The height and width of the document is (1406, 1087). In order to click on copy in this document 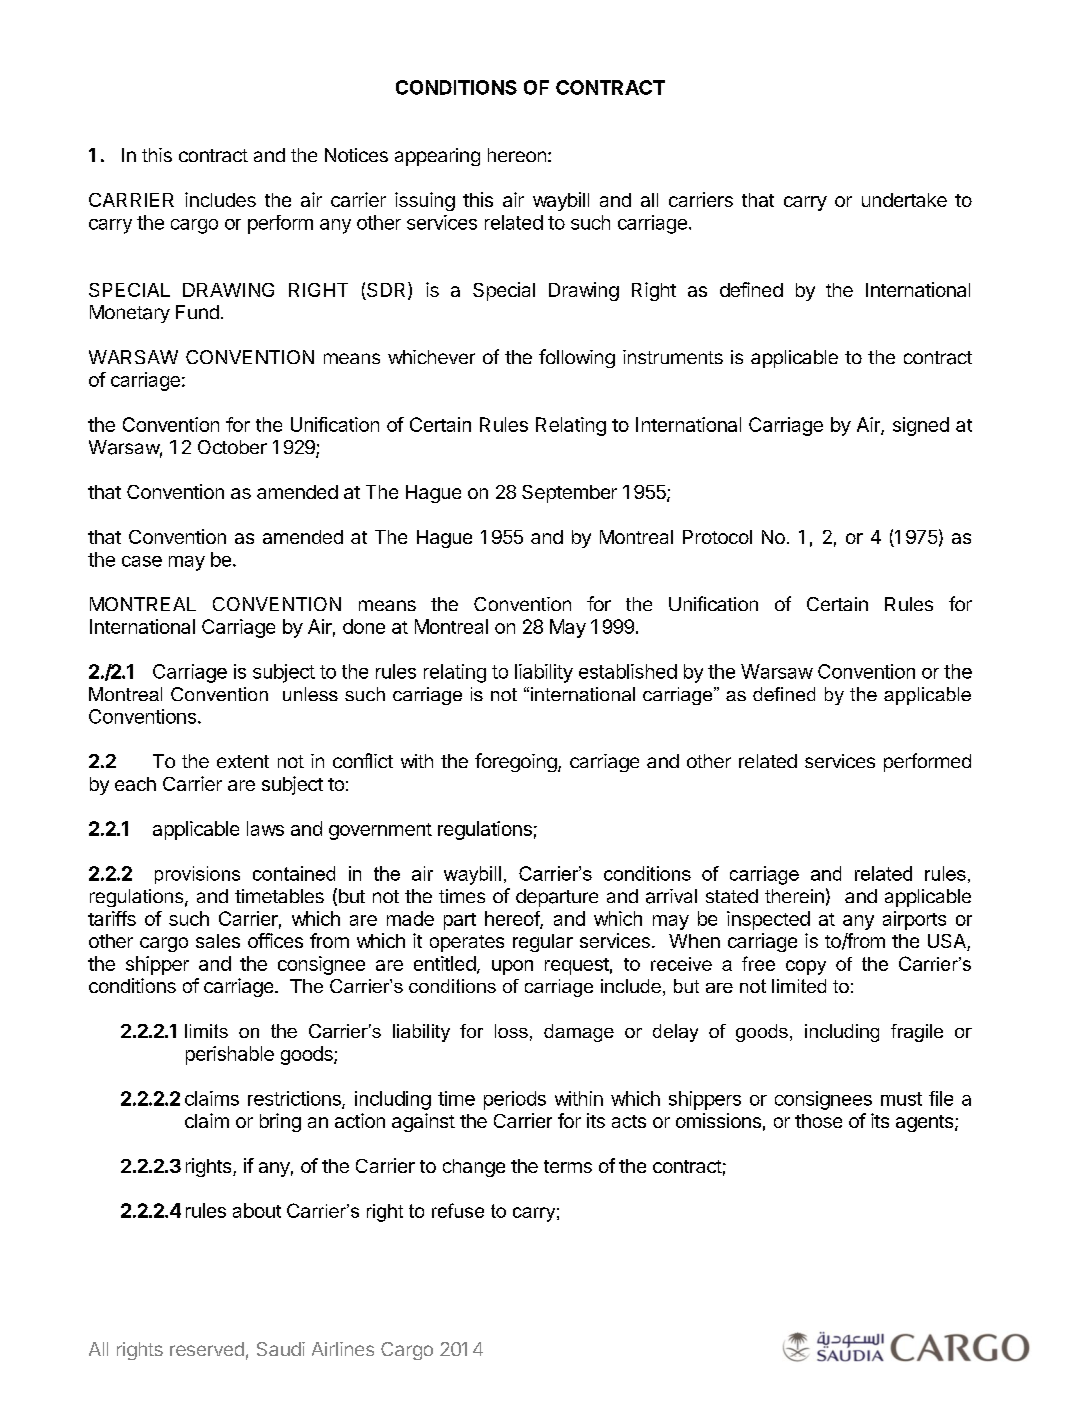, I will do `click(806, 967)`.
